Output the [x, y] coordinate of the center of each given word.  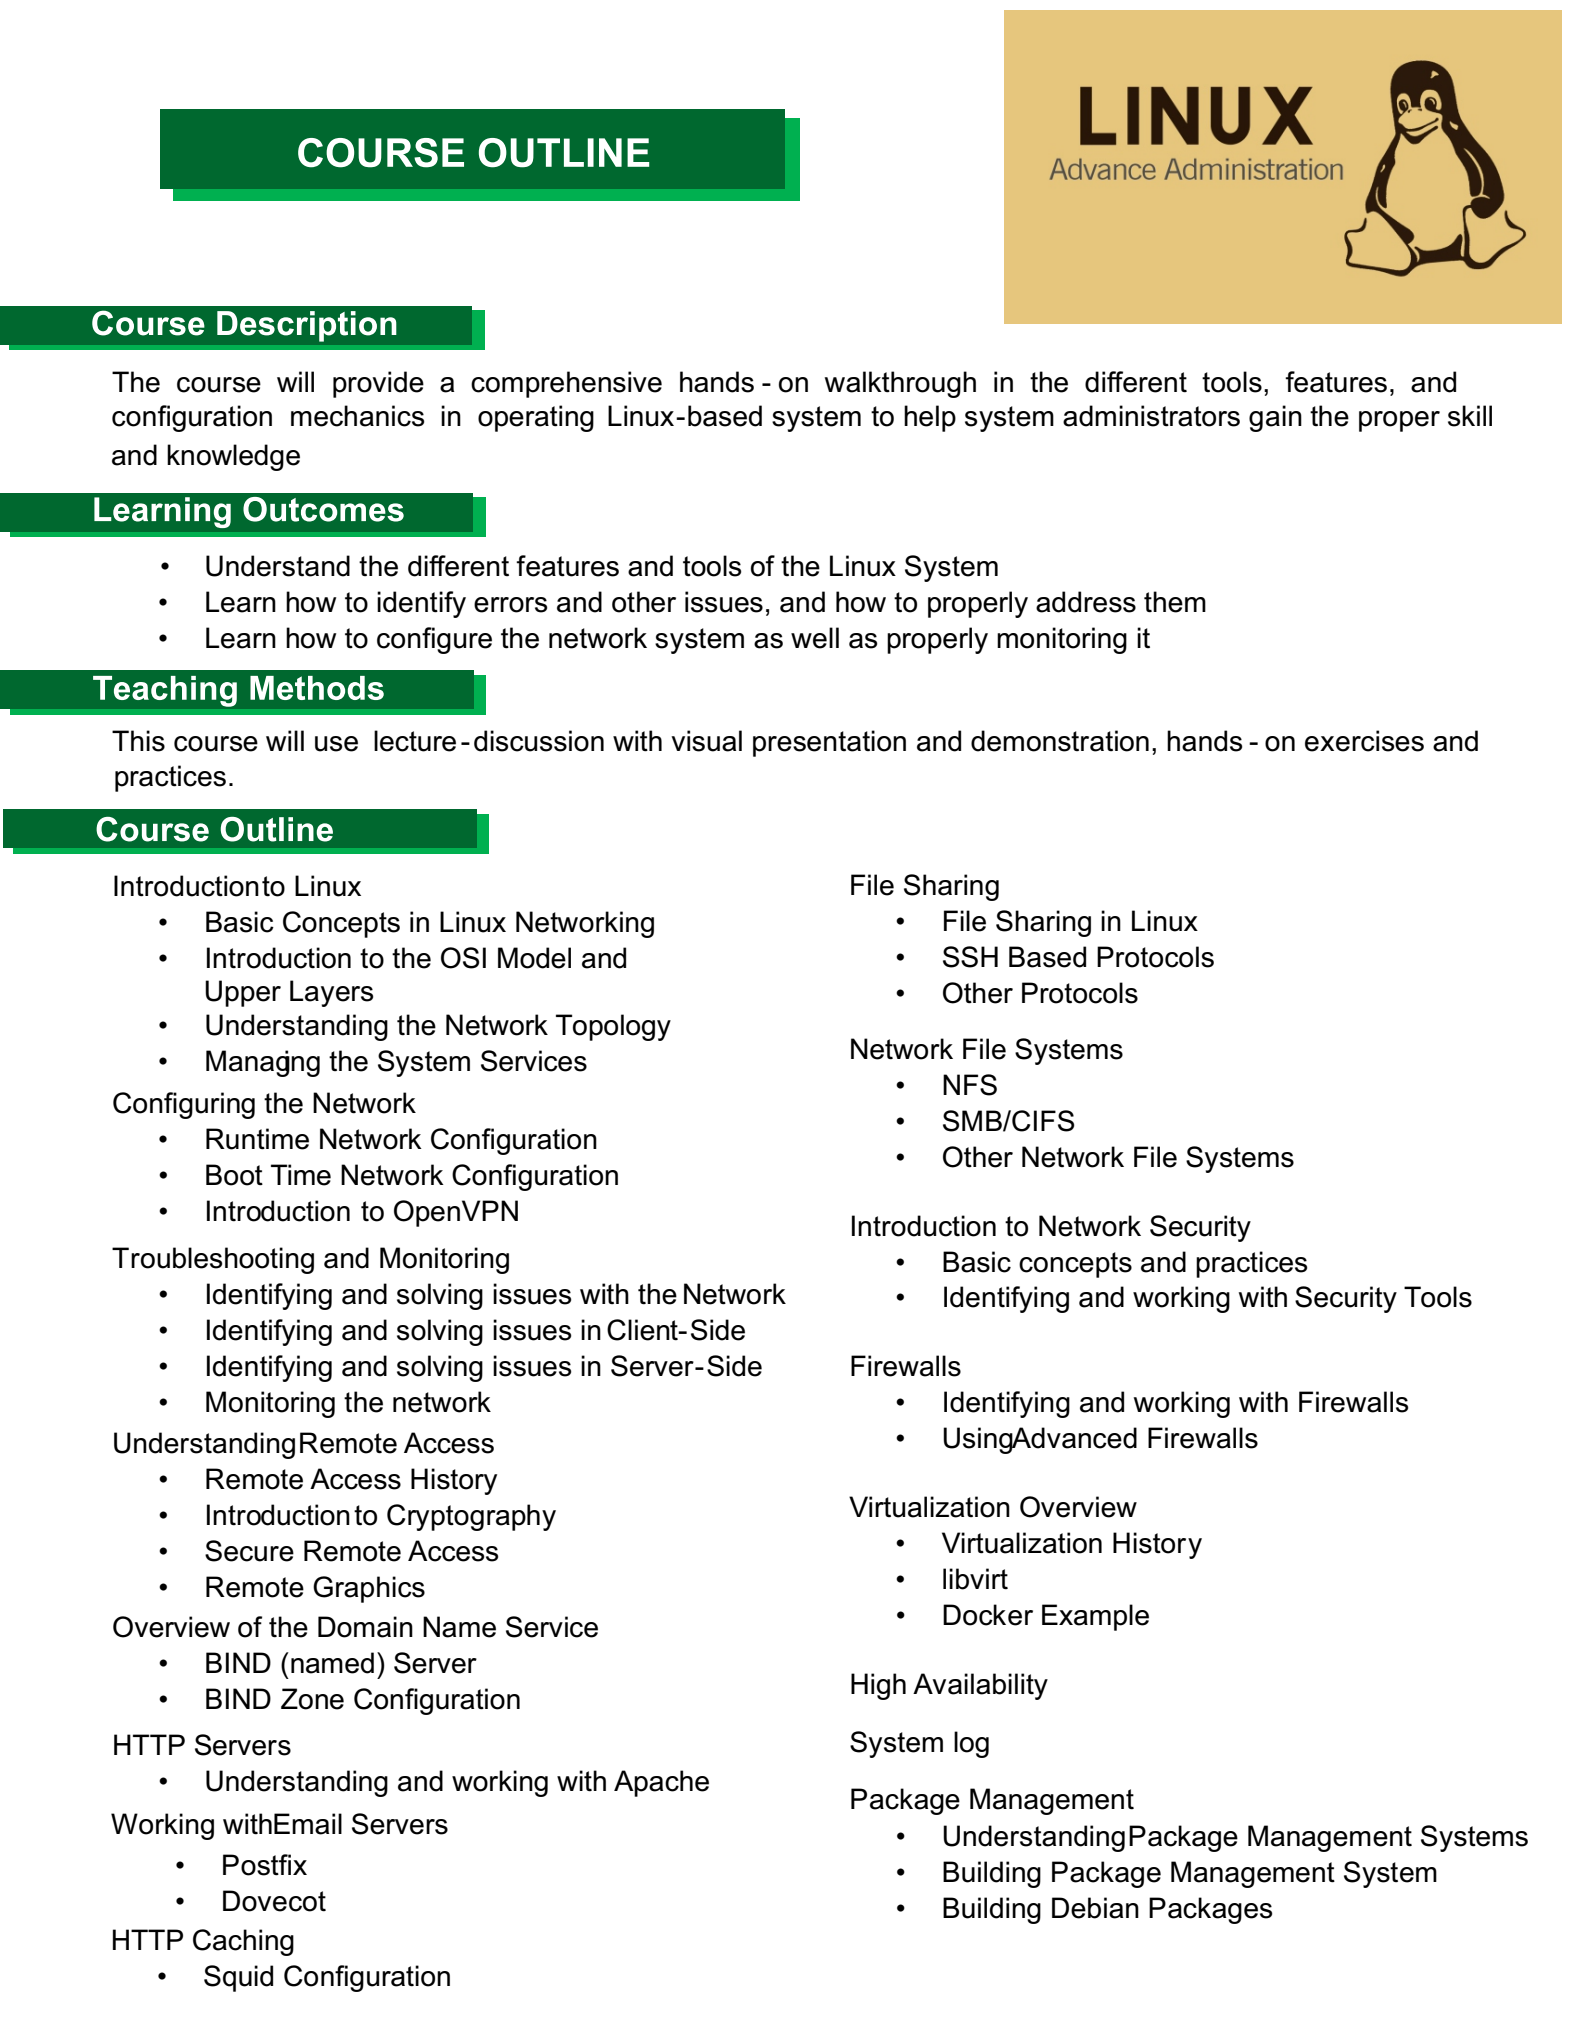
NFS [970, 1085]
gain [1275, 418]
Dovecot [274, 1901]
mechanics [357, 416]
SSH [970, 957]
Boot [234, 1175]
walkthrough [900, 384]
